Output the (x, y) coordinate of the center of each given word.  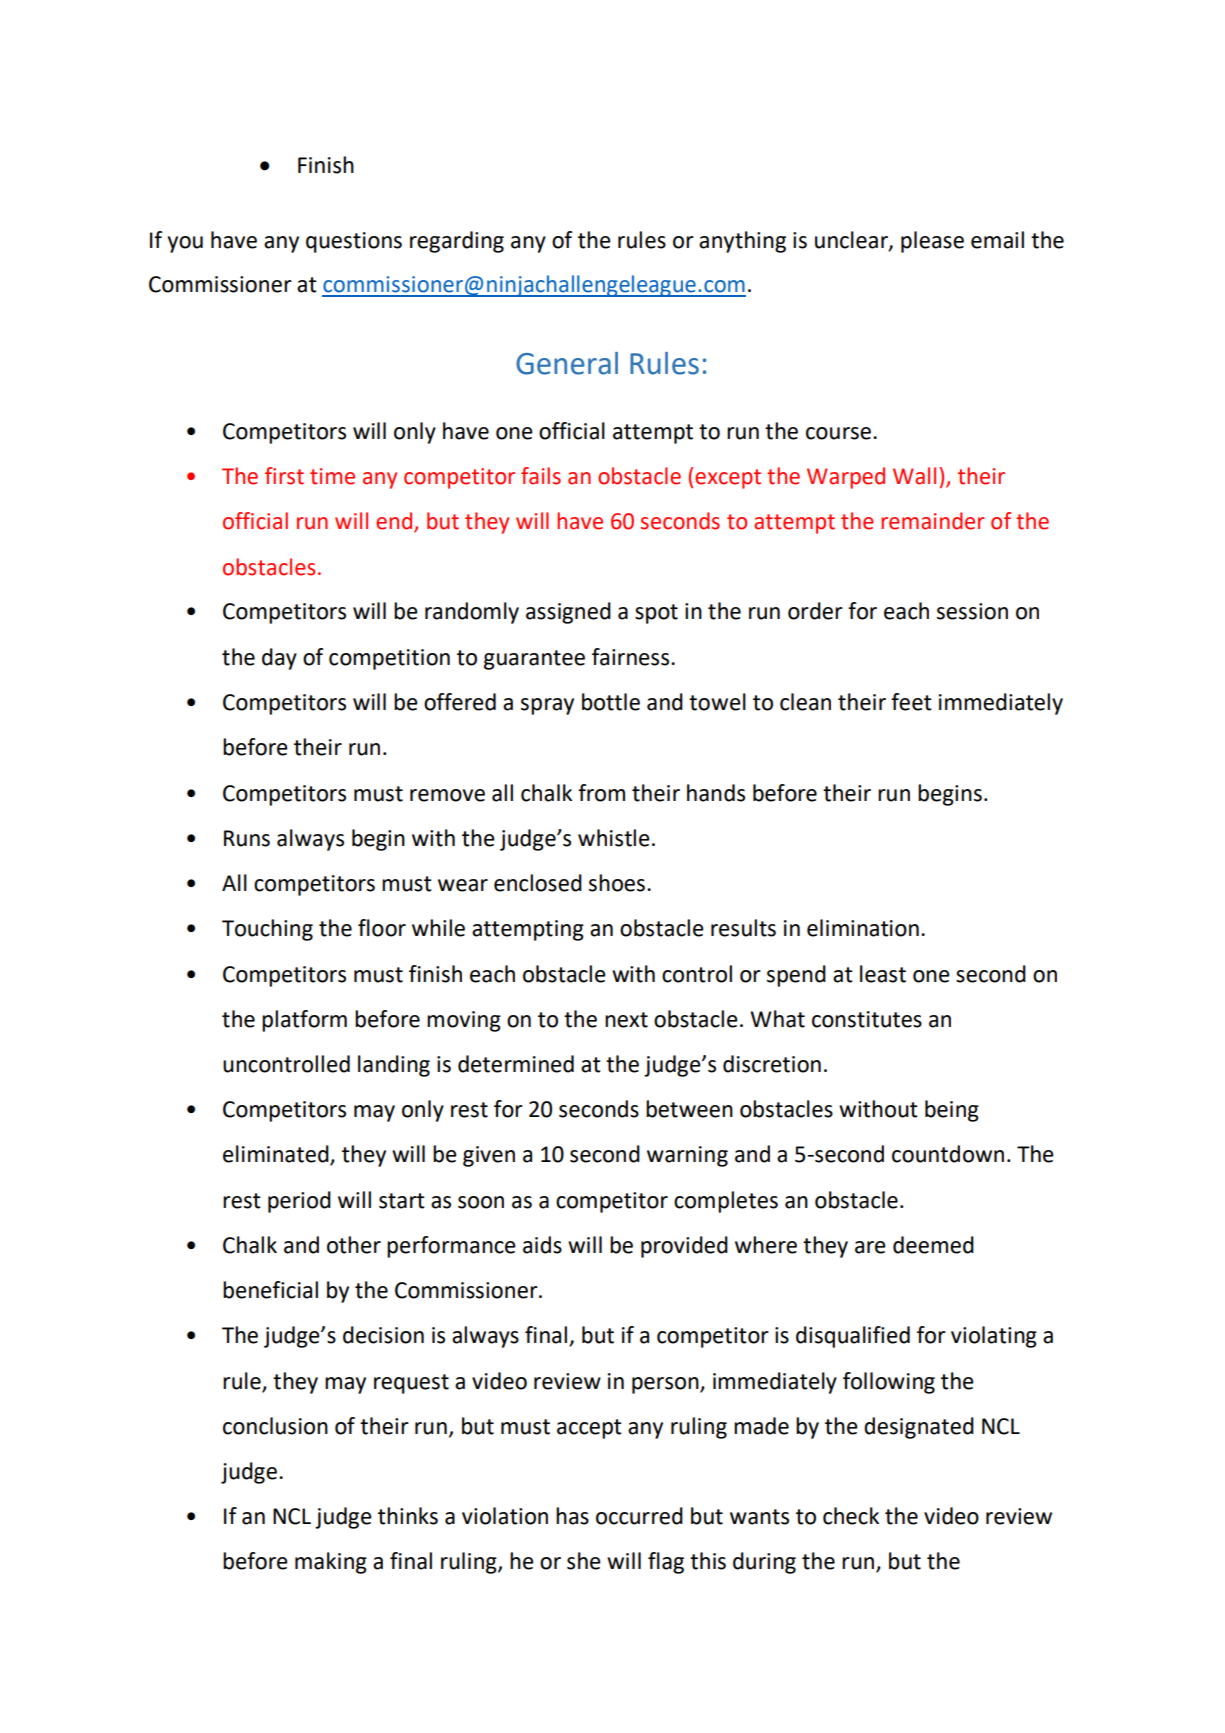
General (567, 363)
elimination (863, 928)
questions (354, 242)
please (932, 242)
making (331, 1563)
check (851, 1516)
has (572, 1516)
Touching (267, 930)
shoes (617, 883)
